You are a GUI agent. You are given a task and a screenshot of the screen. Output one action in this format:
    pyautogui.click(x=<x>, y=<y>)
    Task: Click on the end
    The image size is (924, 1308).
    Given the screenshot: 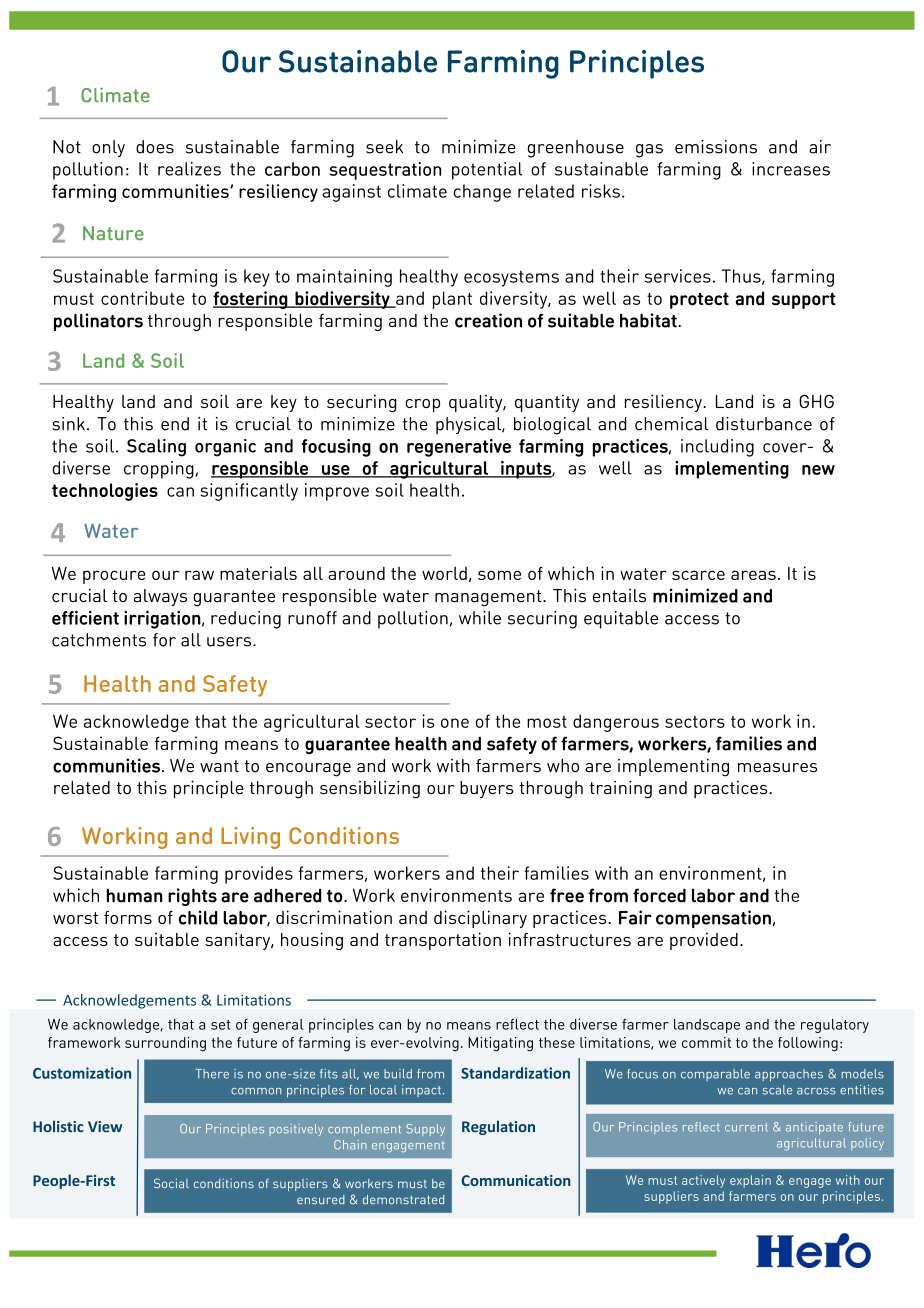 What is the action you would take?
    pyautogui.click(x=175, y=424)
